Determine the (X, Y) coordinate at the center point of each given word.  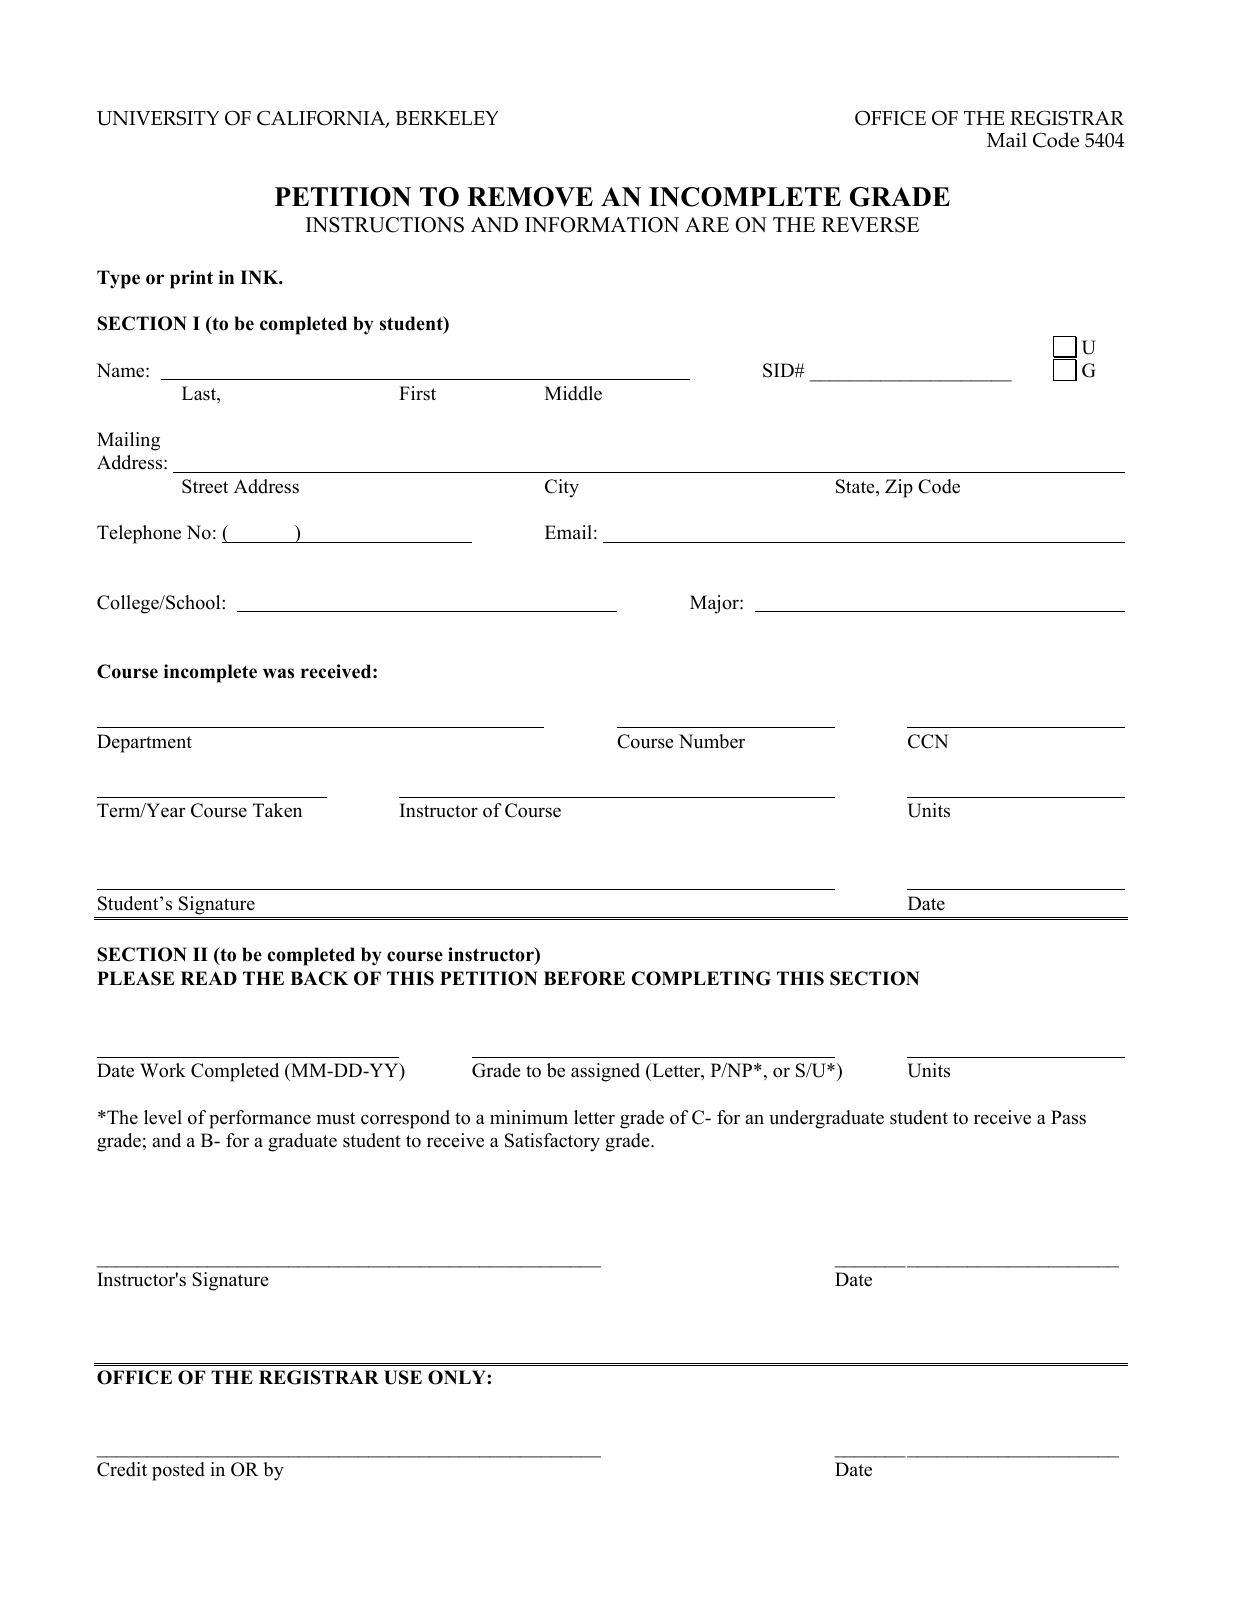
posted (178, 1471)
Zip (899, 488)
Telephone (139, 534)
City (562, 488)
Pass (1068, 1117)
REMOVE (530, 197)
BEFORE (584, 978)
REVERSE (870, 225)
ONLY (458, 1377)
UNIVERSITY (158, 118)
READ (209, 978)
